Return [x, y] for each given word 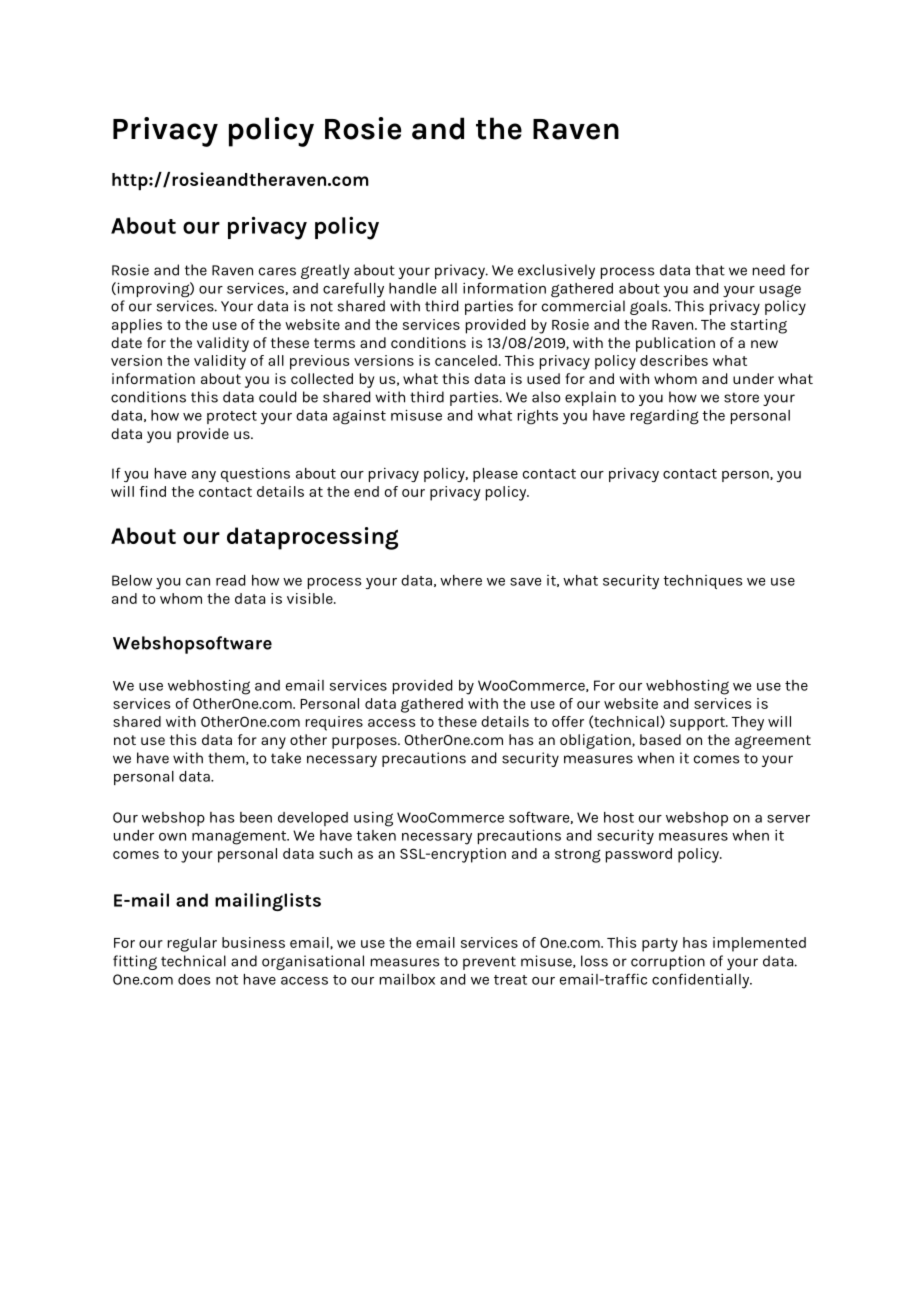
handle [412, 288]
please [495, 475]
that [710, 270]
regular [192, 944]
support [698, 724]
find [153, 491]
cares [277, 271]
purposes [365, 743]
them [227, 758]
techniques [703, 582]
